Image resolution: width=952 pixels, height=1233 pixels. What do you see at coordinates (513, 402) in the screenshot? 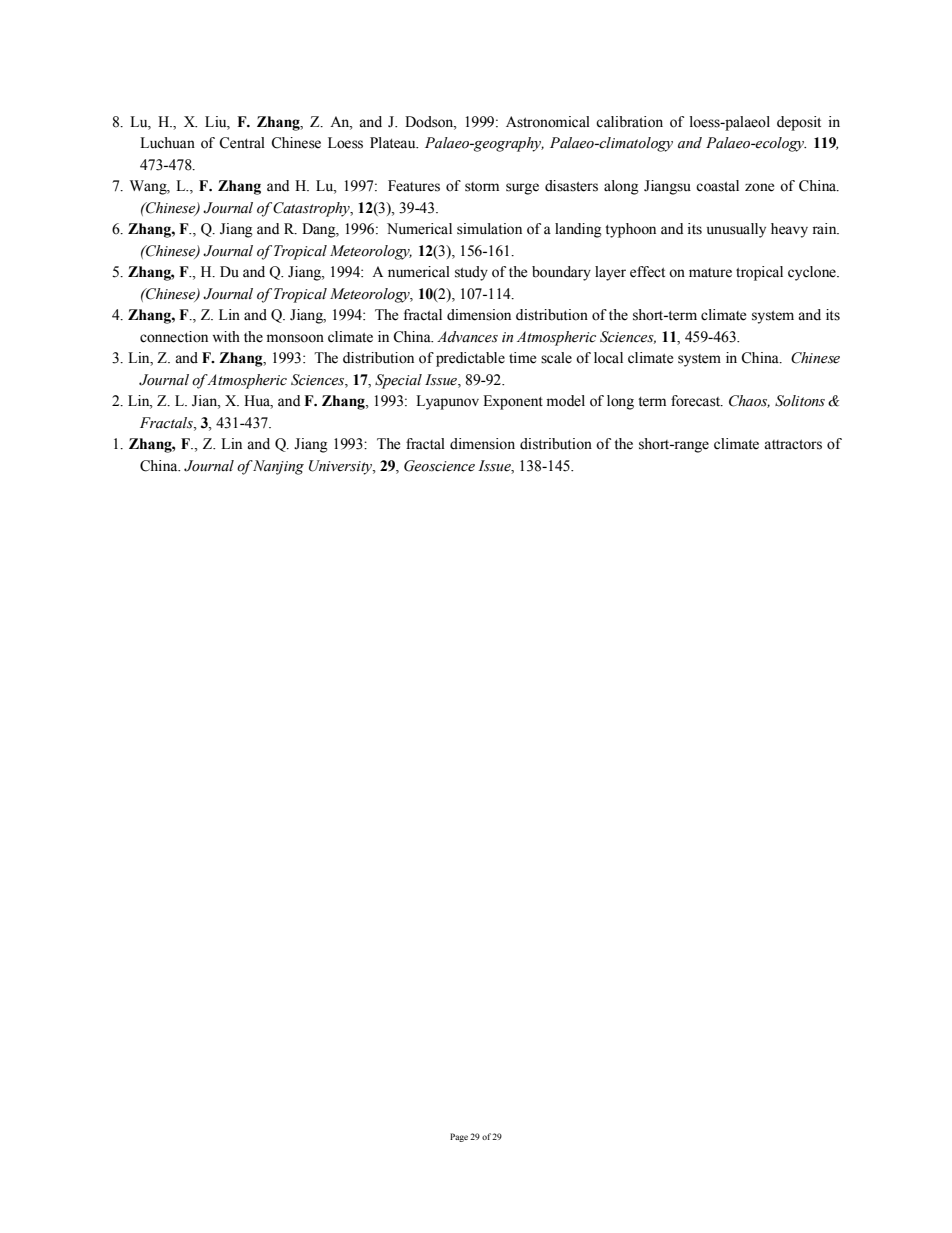
I see `Exponent` at bounding box center [513, 402].
